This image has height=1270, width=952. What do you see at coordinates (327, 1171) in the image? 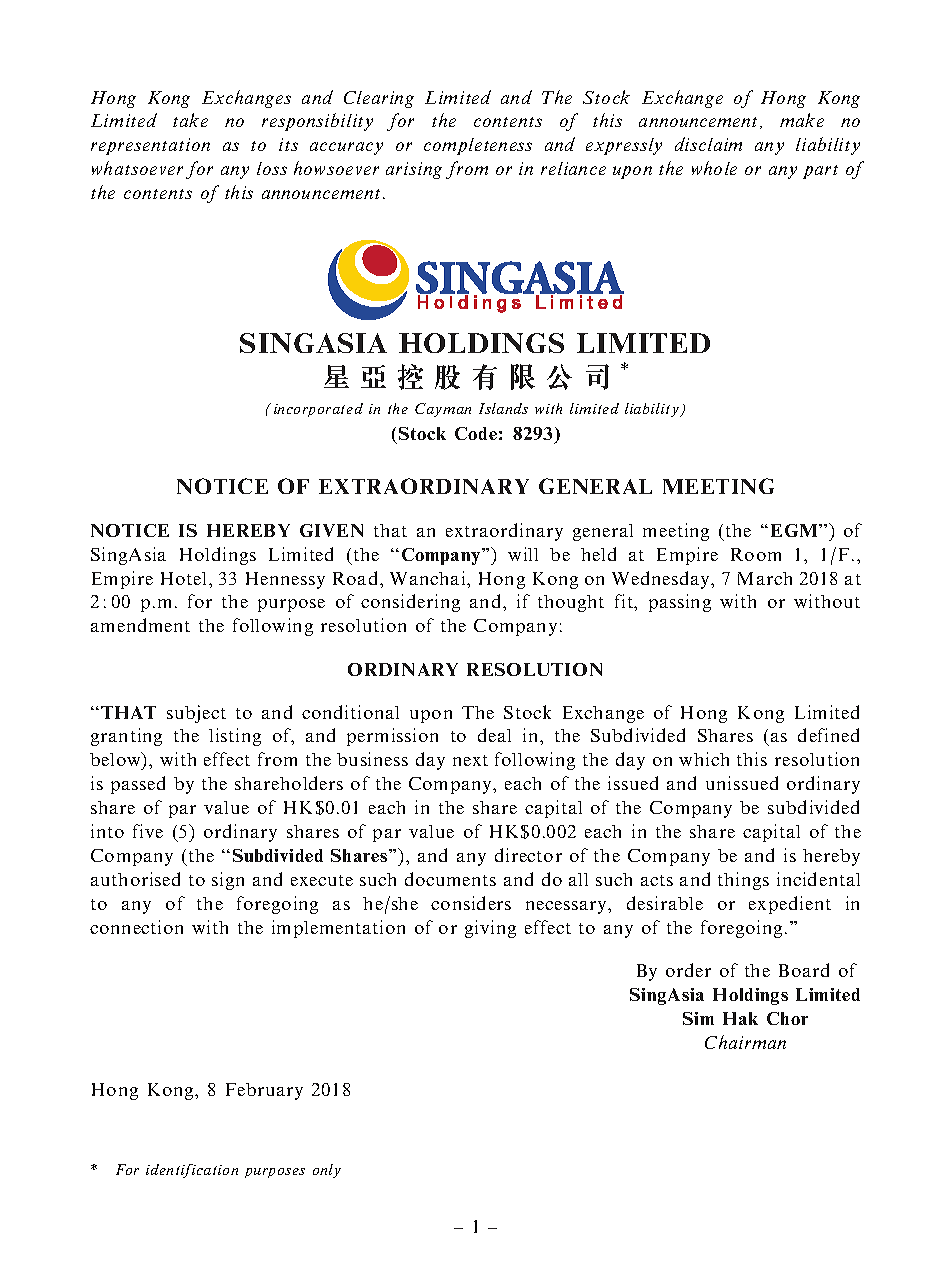
I see `only` at bounding box center [327, 1171].
